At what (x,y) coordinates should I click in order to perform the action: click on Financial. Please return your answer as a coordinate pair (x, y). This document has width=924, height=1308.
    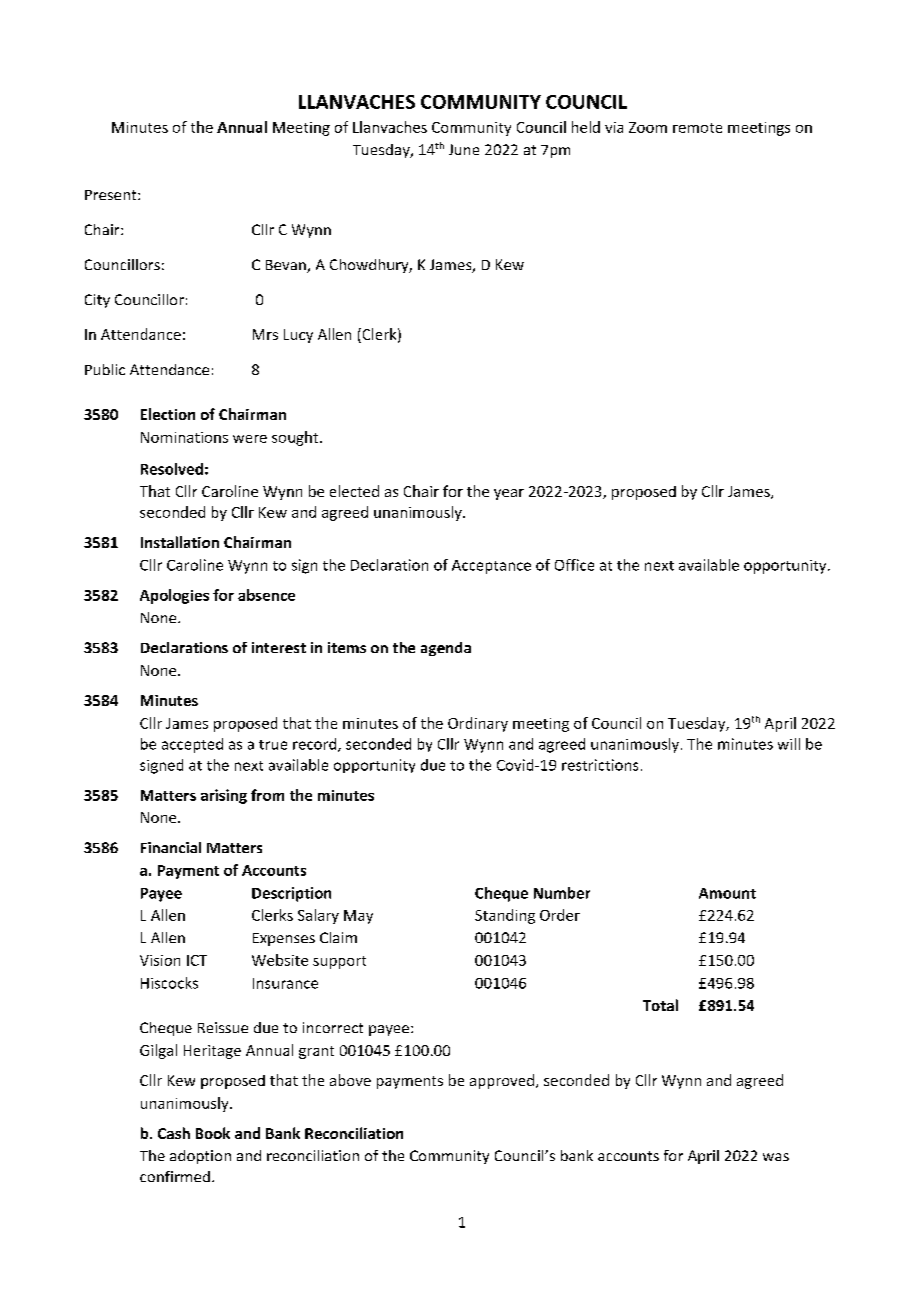
    Looking at the image, I should click on (171, 847).
